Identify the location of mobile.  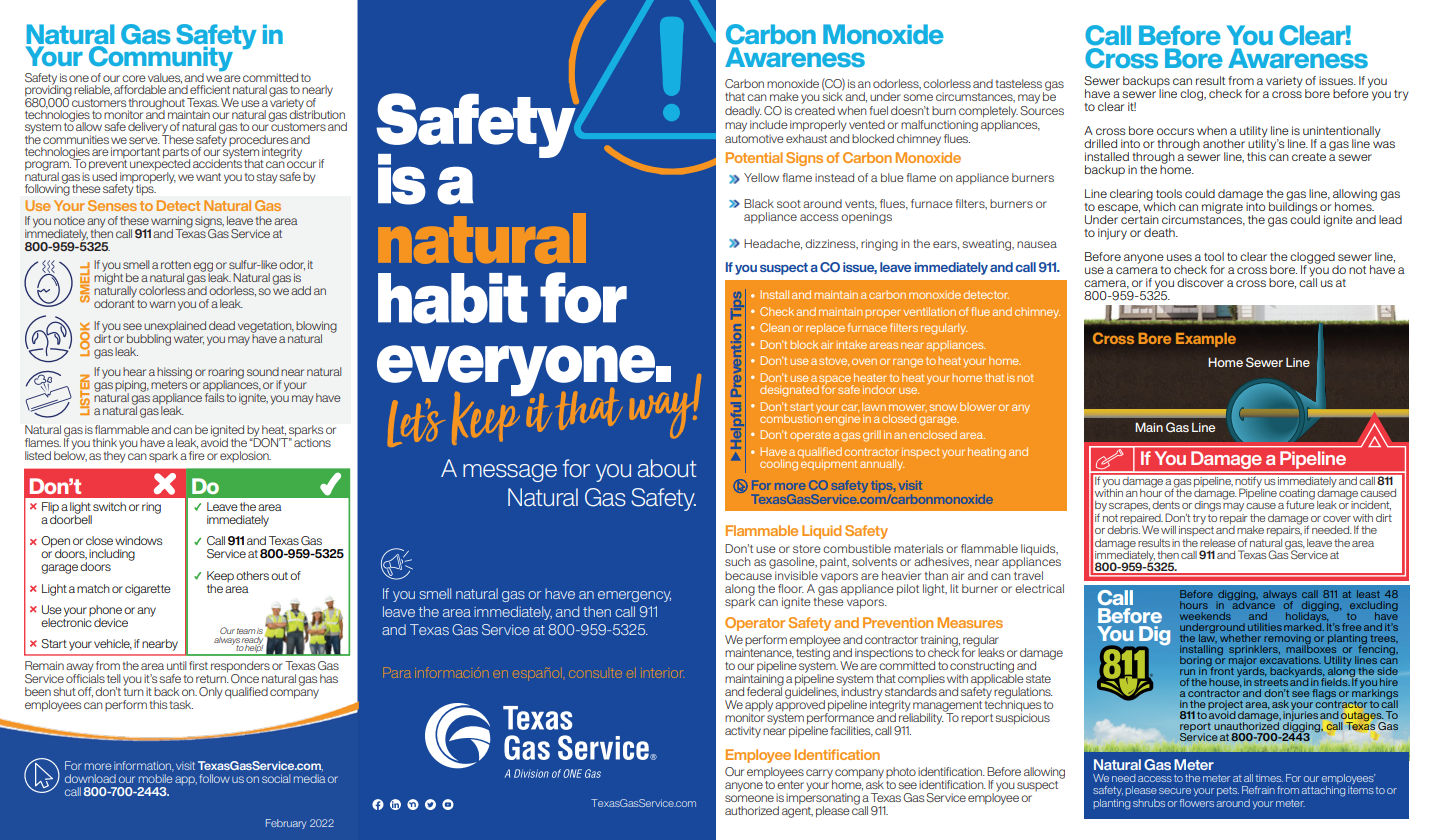
(156, 777).
